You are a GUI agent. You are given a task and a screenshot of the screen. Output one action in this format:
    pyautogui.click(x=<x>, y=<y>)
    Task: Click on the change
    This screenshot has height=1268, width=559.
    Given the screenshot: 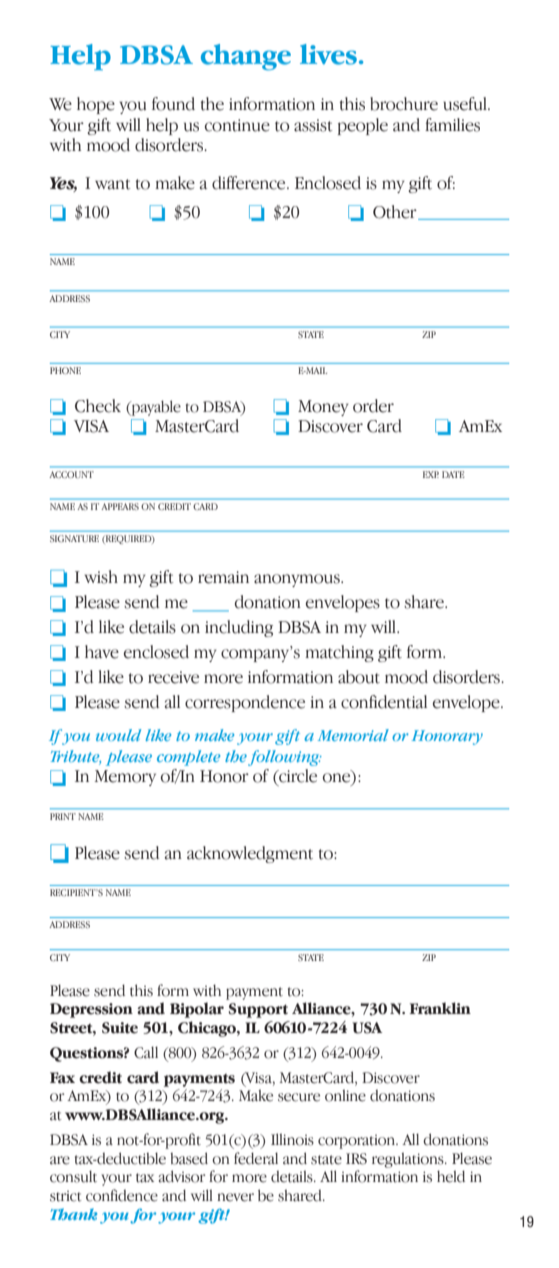 What is the action you would take?
    pyautogui.click(x=246, y=57)
